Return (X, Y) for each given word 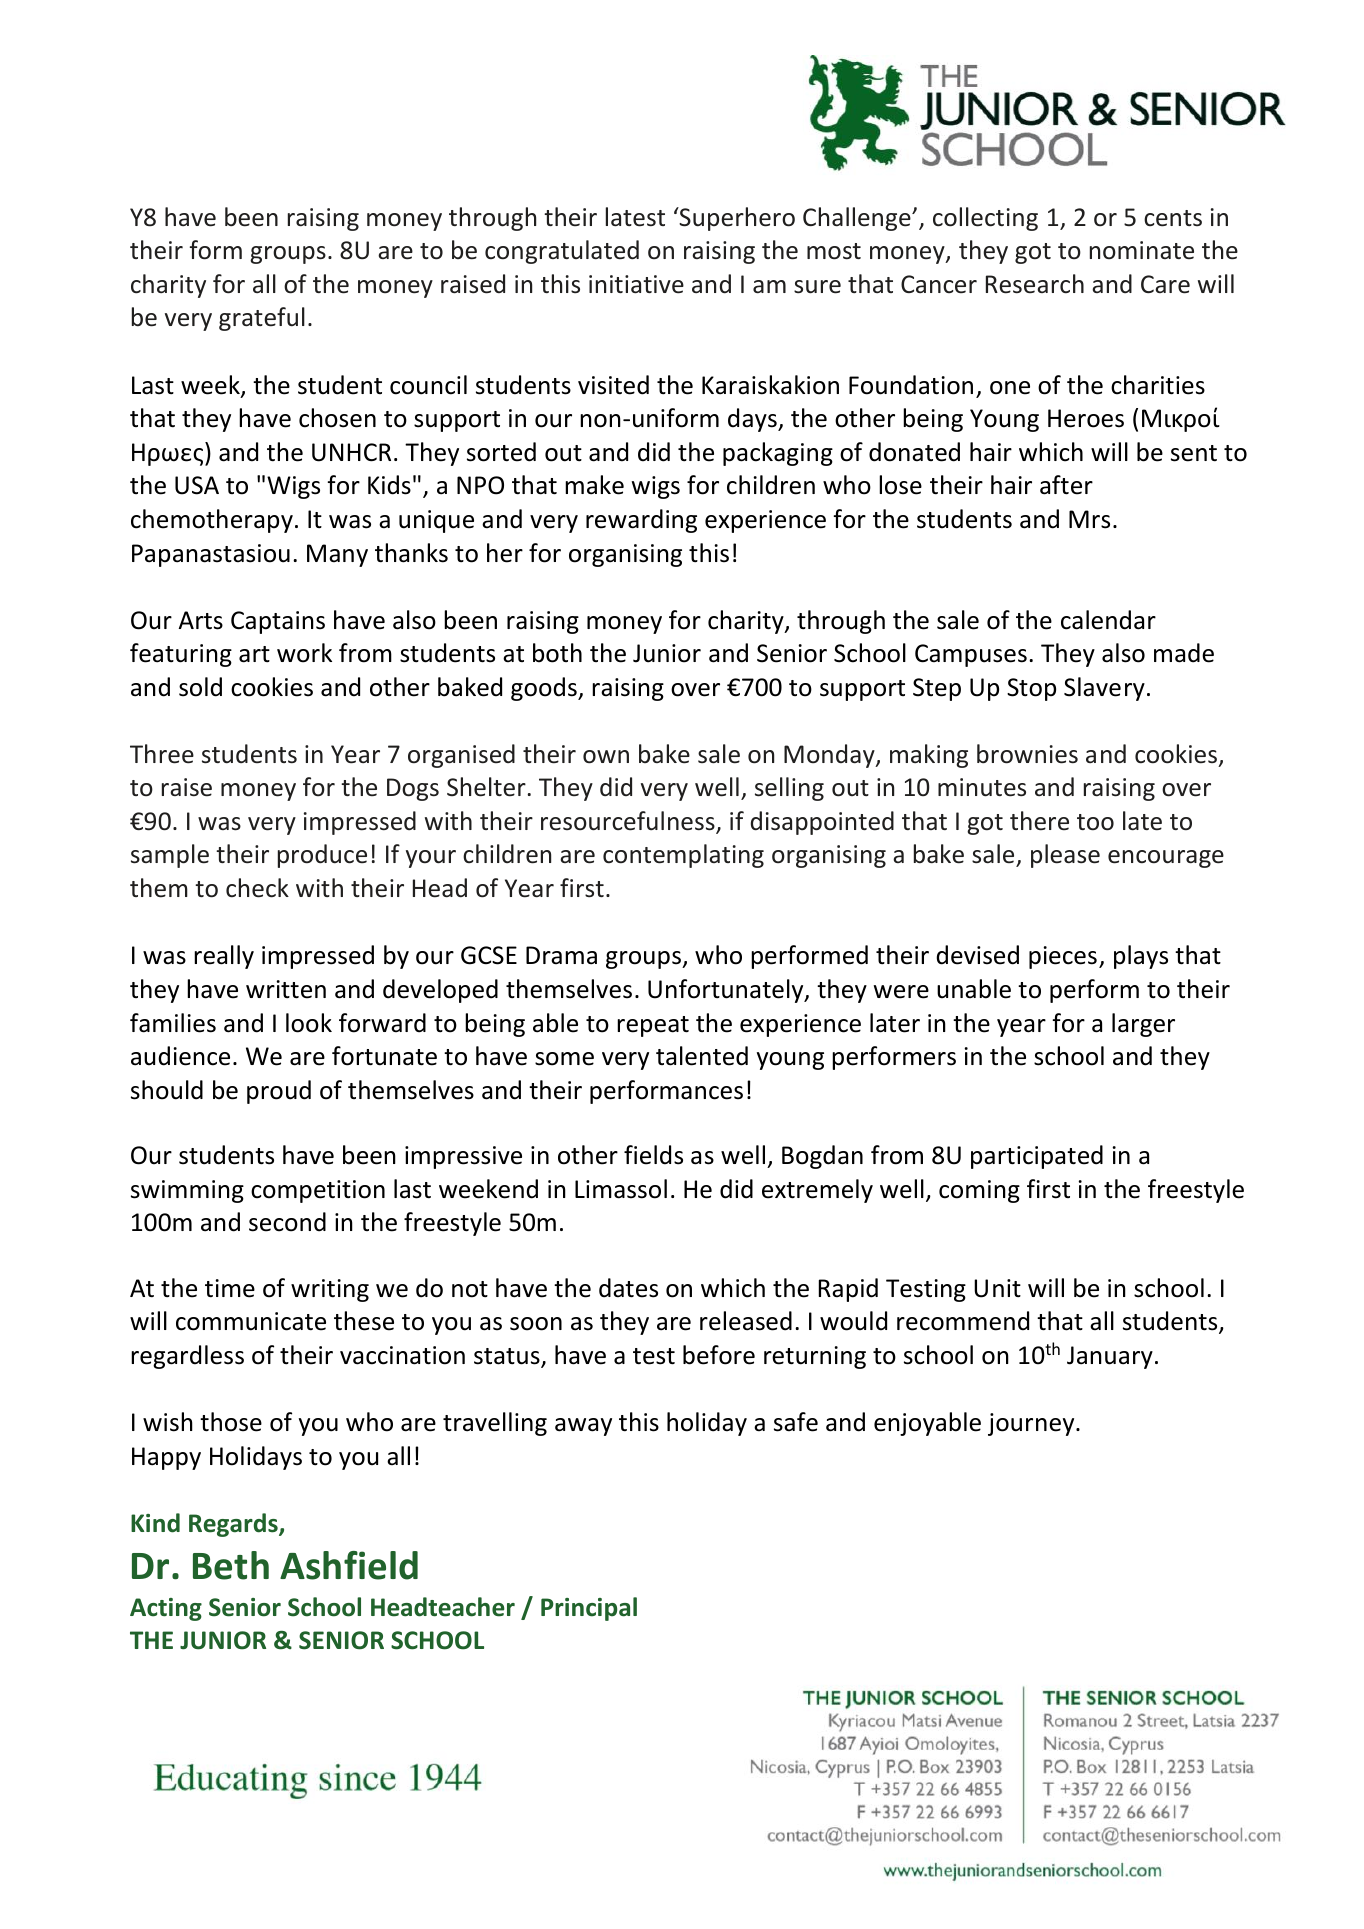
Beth (231, 1565)
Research (1035, 284)
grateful (262, 319)
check (257, 888)
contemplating (683, 856)
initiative (636, 284)
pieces (1063, 957)
